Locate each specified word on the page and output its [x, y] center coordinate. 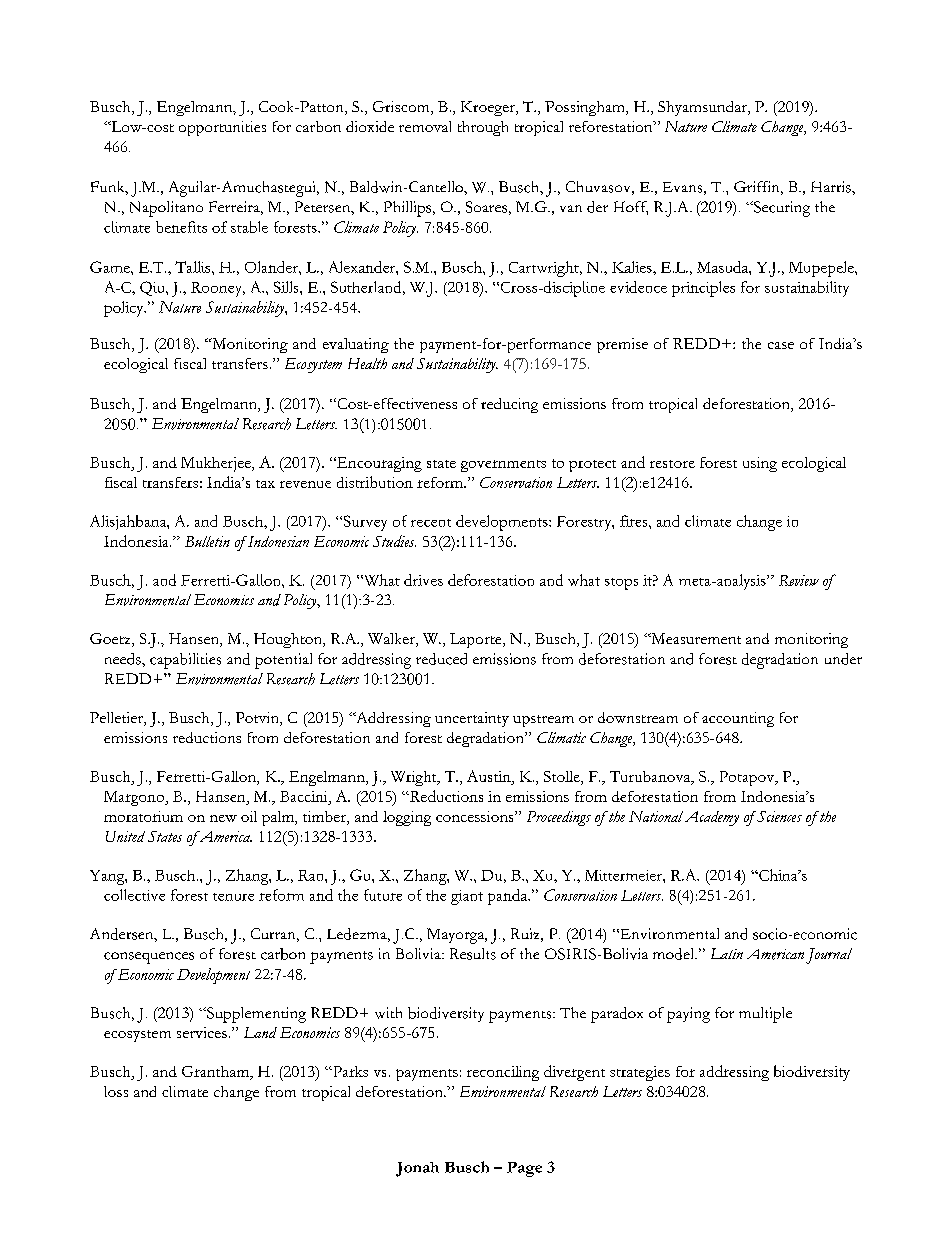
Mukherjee [217, 464]
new [223, 818]
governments [503, 466]
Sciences [778, 816]
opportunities [222, 128]
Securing [781, 209]
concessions [476, 816]
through [483, 128]
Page [524, 1169]
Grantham [217, 1072]
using [760, 464]
